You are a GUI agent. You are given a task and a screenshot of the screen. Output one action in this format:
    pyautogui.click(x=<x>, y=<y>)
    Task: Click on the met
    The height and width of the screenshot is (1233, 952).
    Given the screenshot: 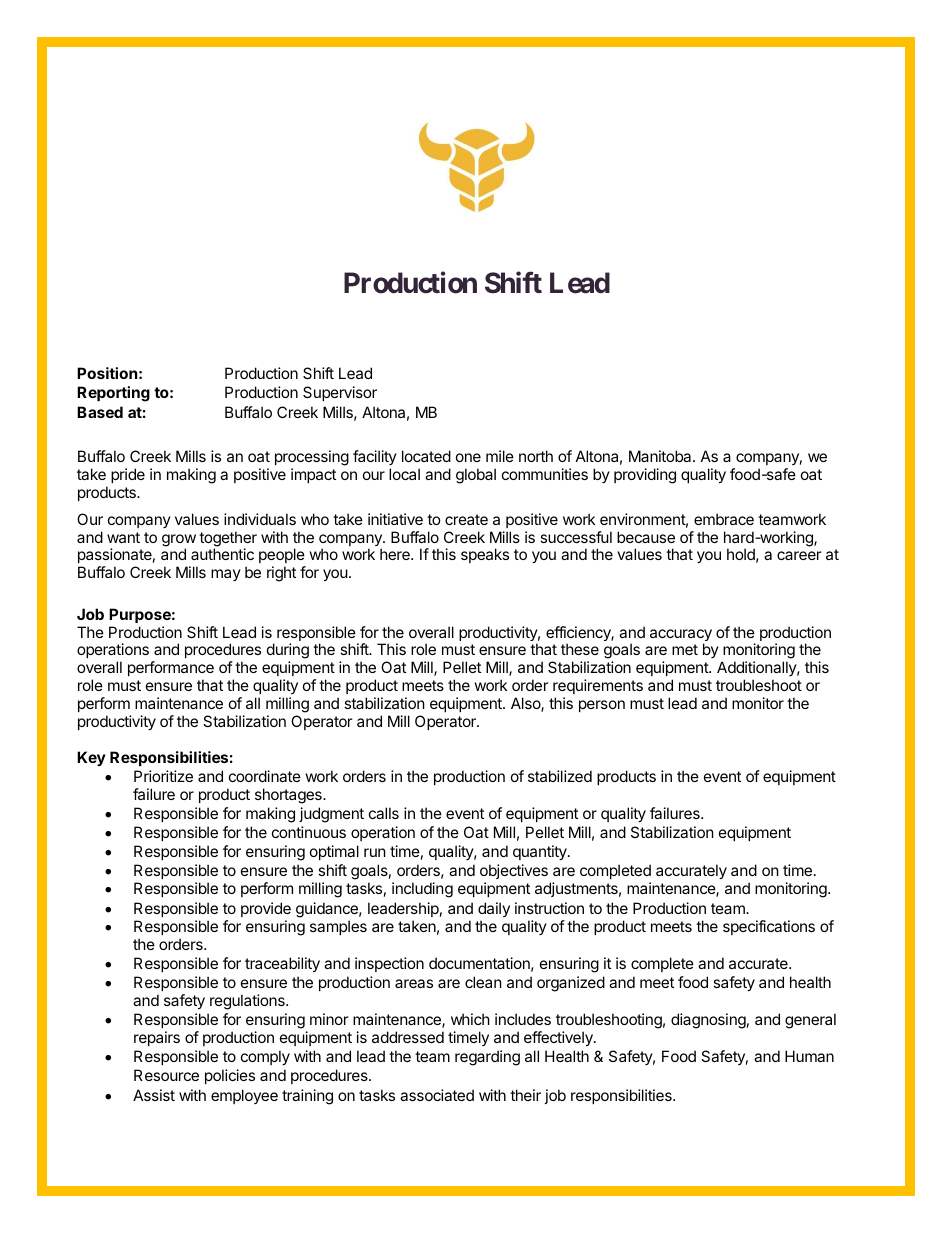 What is the action you would take?
    pyautogui.click(x=685, y=649)
